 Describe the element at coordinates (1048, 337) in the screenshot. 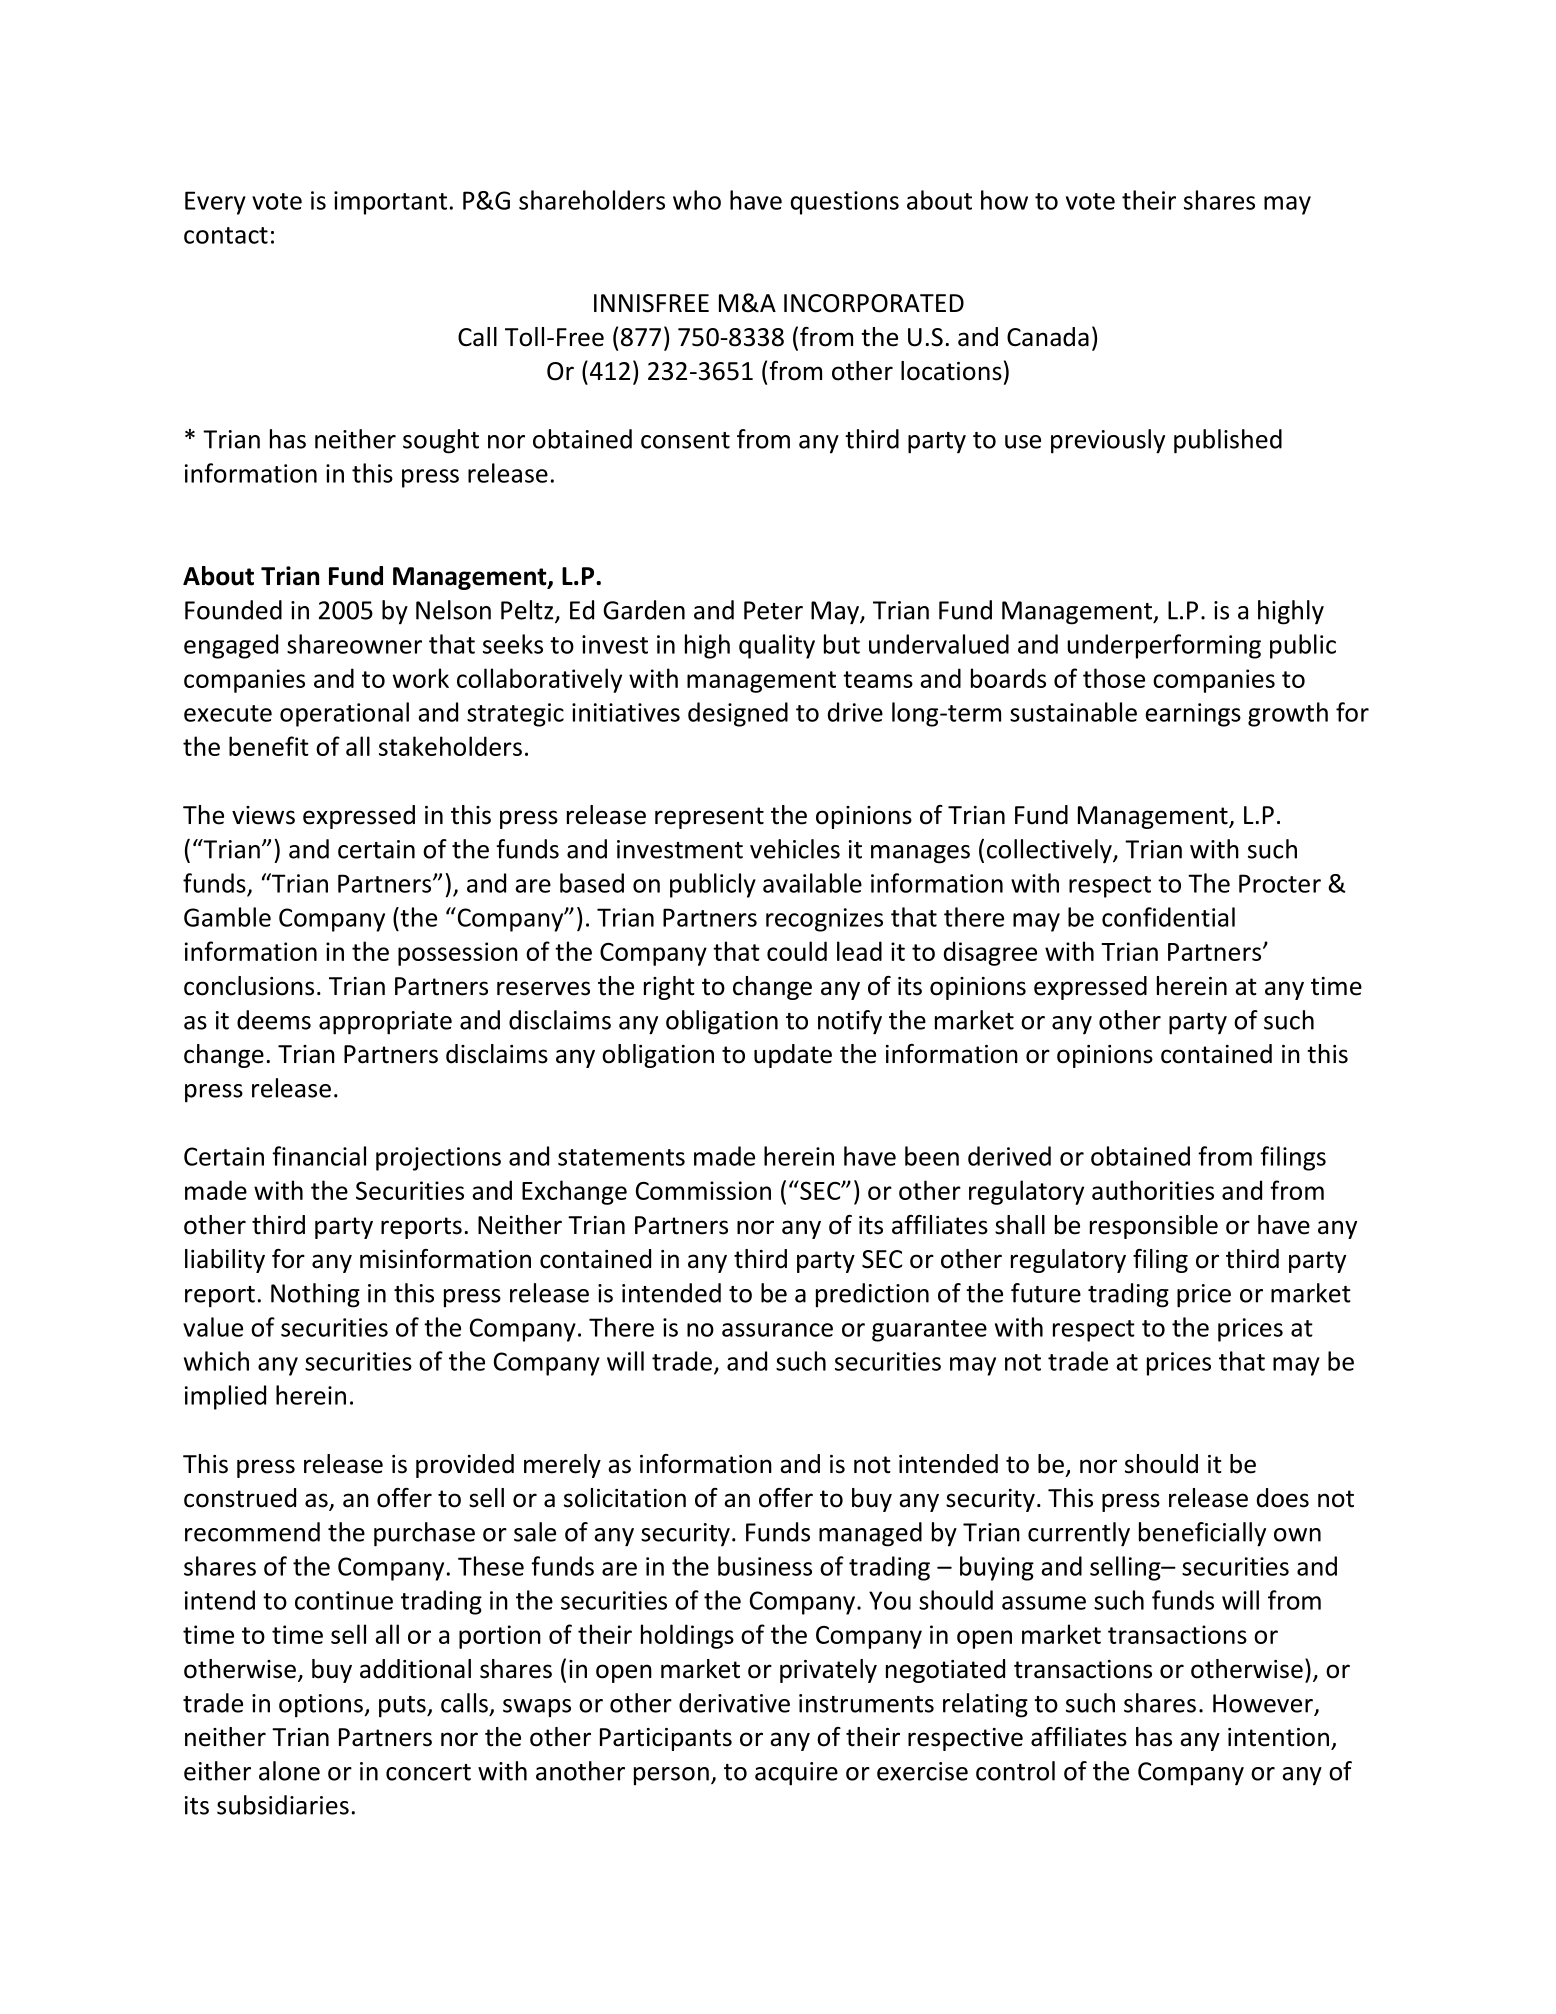

I see `Canada` at that location.
